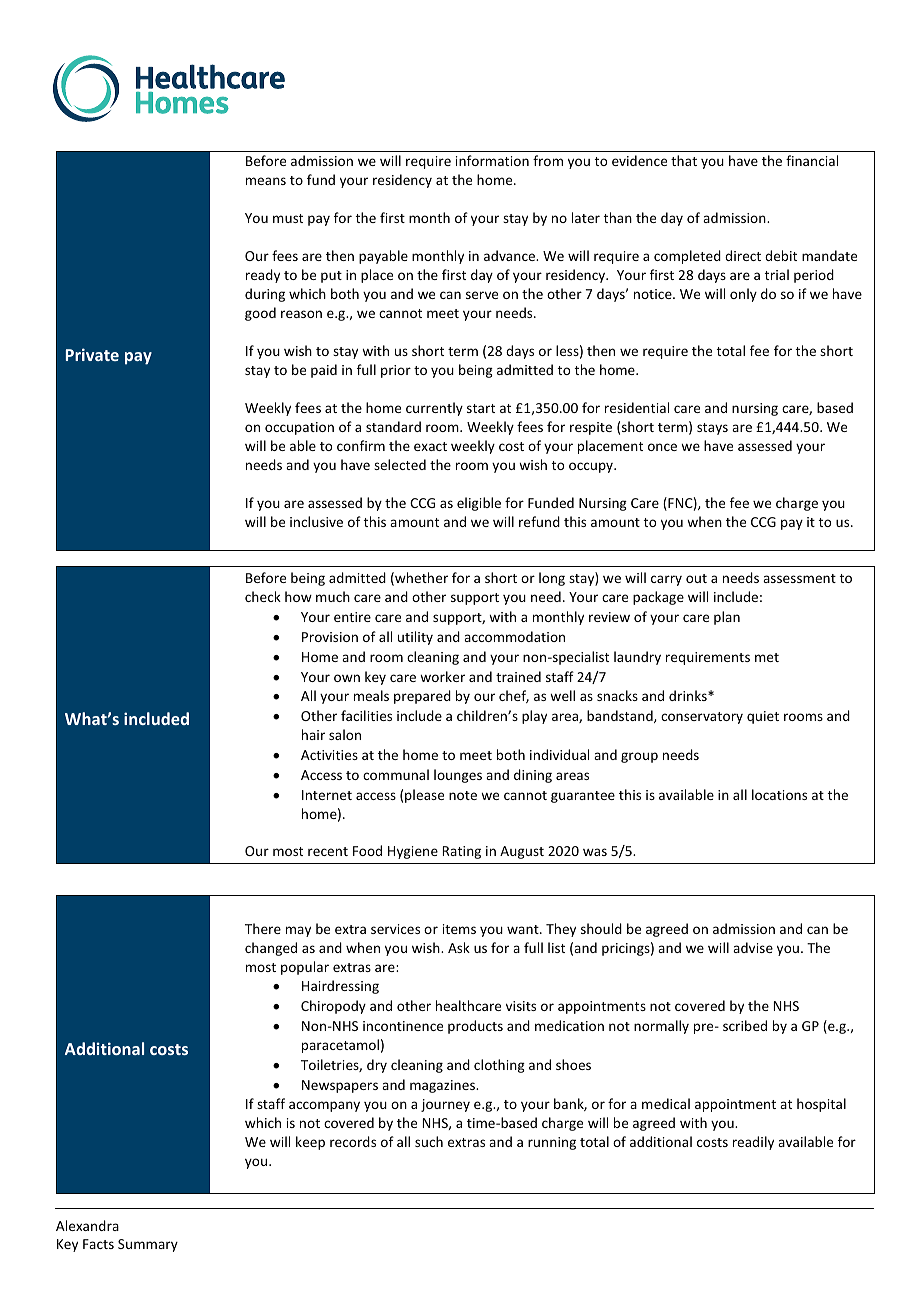  What do you see at coordinates (263, 596) in the screenshot?
I see `check` at bounding box center [263, 596].
